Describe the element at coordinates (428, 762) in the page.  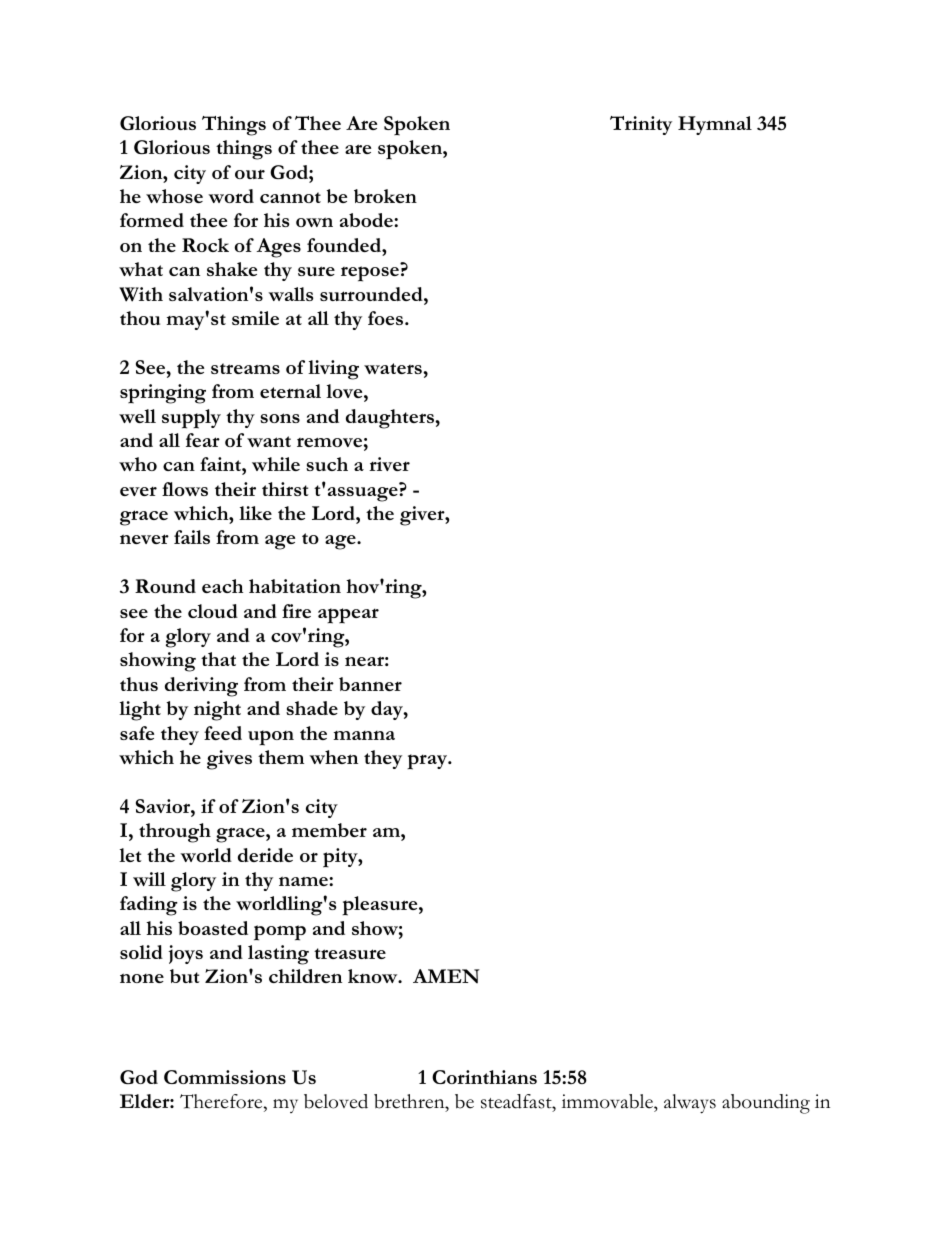
I see `pray` at that location.
